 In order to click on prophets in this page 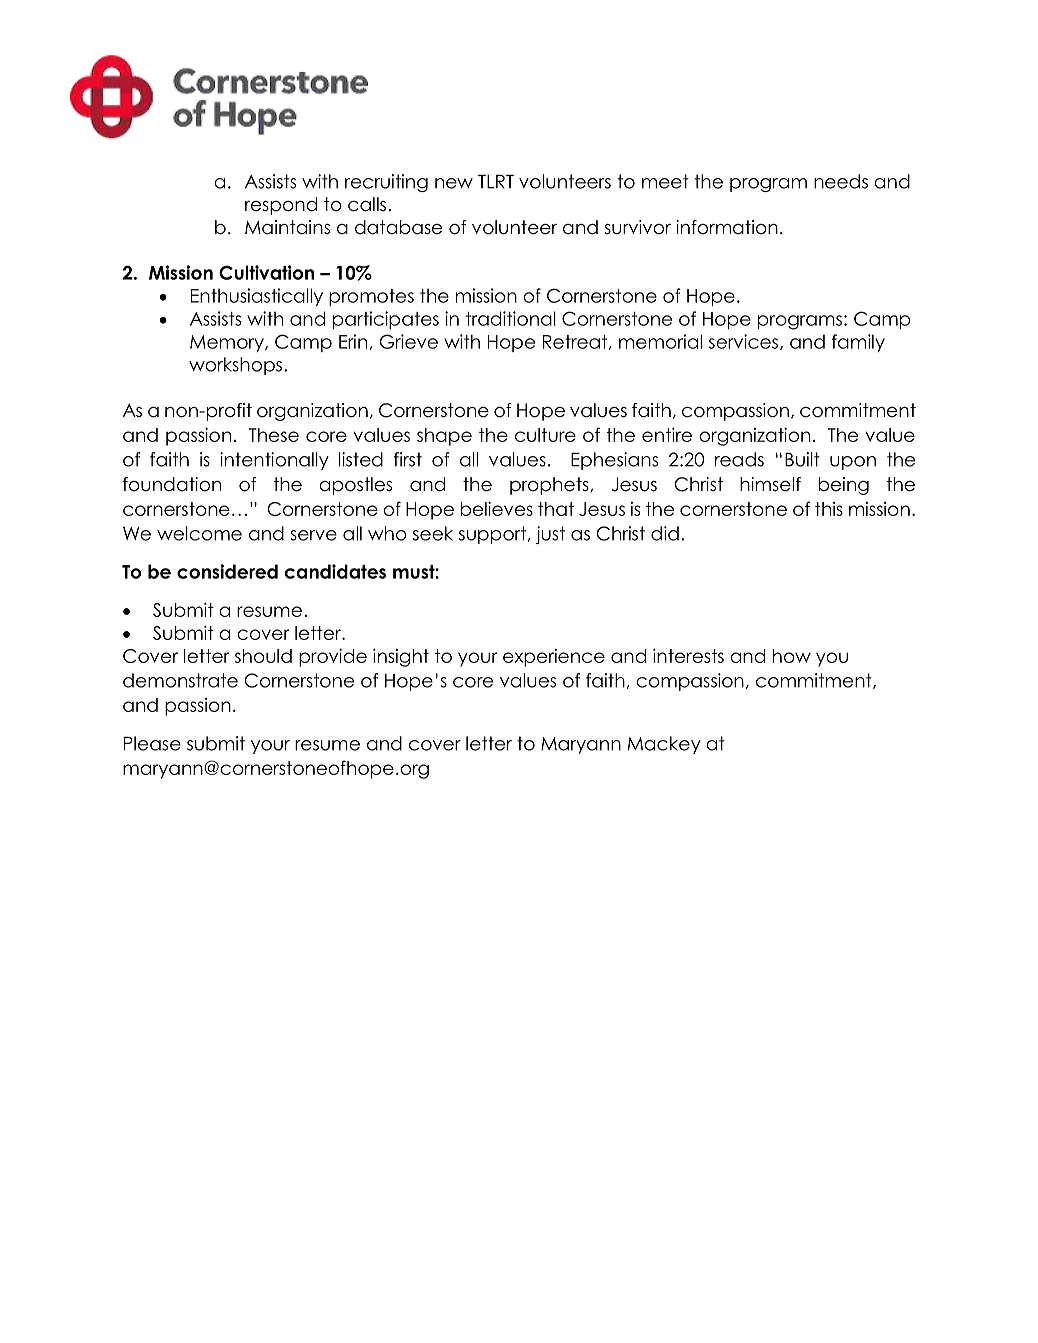, I will do `click(550, 486)`.
